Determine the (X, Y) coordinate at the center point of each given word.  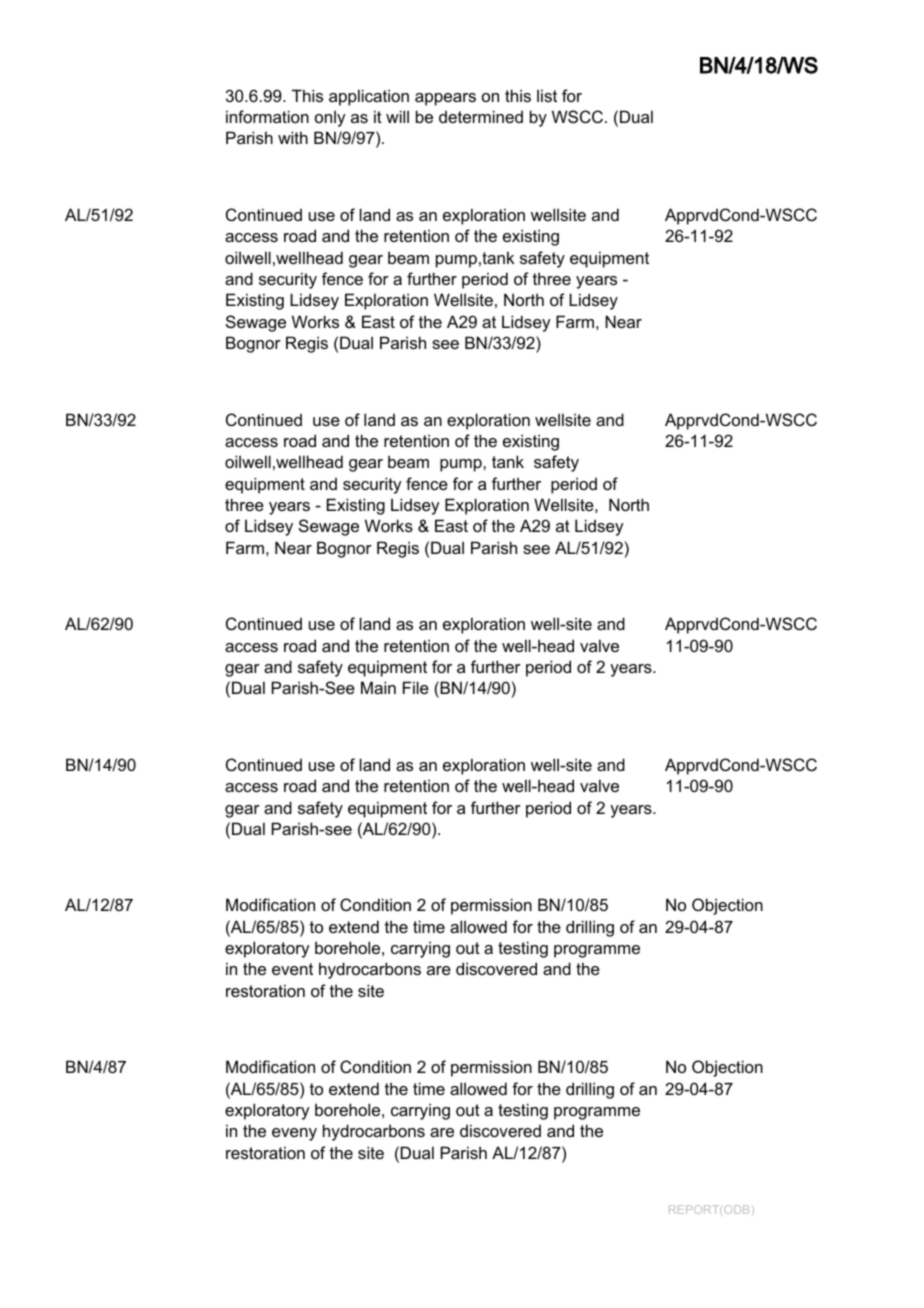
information (267, 116)
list (547, 95)
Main (378, 687)
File (416, 687)
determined (481, 116)
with (293, 137)
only (330, 118)
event (292, 969)
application (369, 97)
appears (445, 99)
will (397, 116)
